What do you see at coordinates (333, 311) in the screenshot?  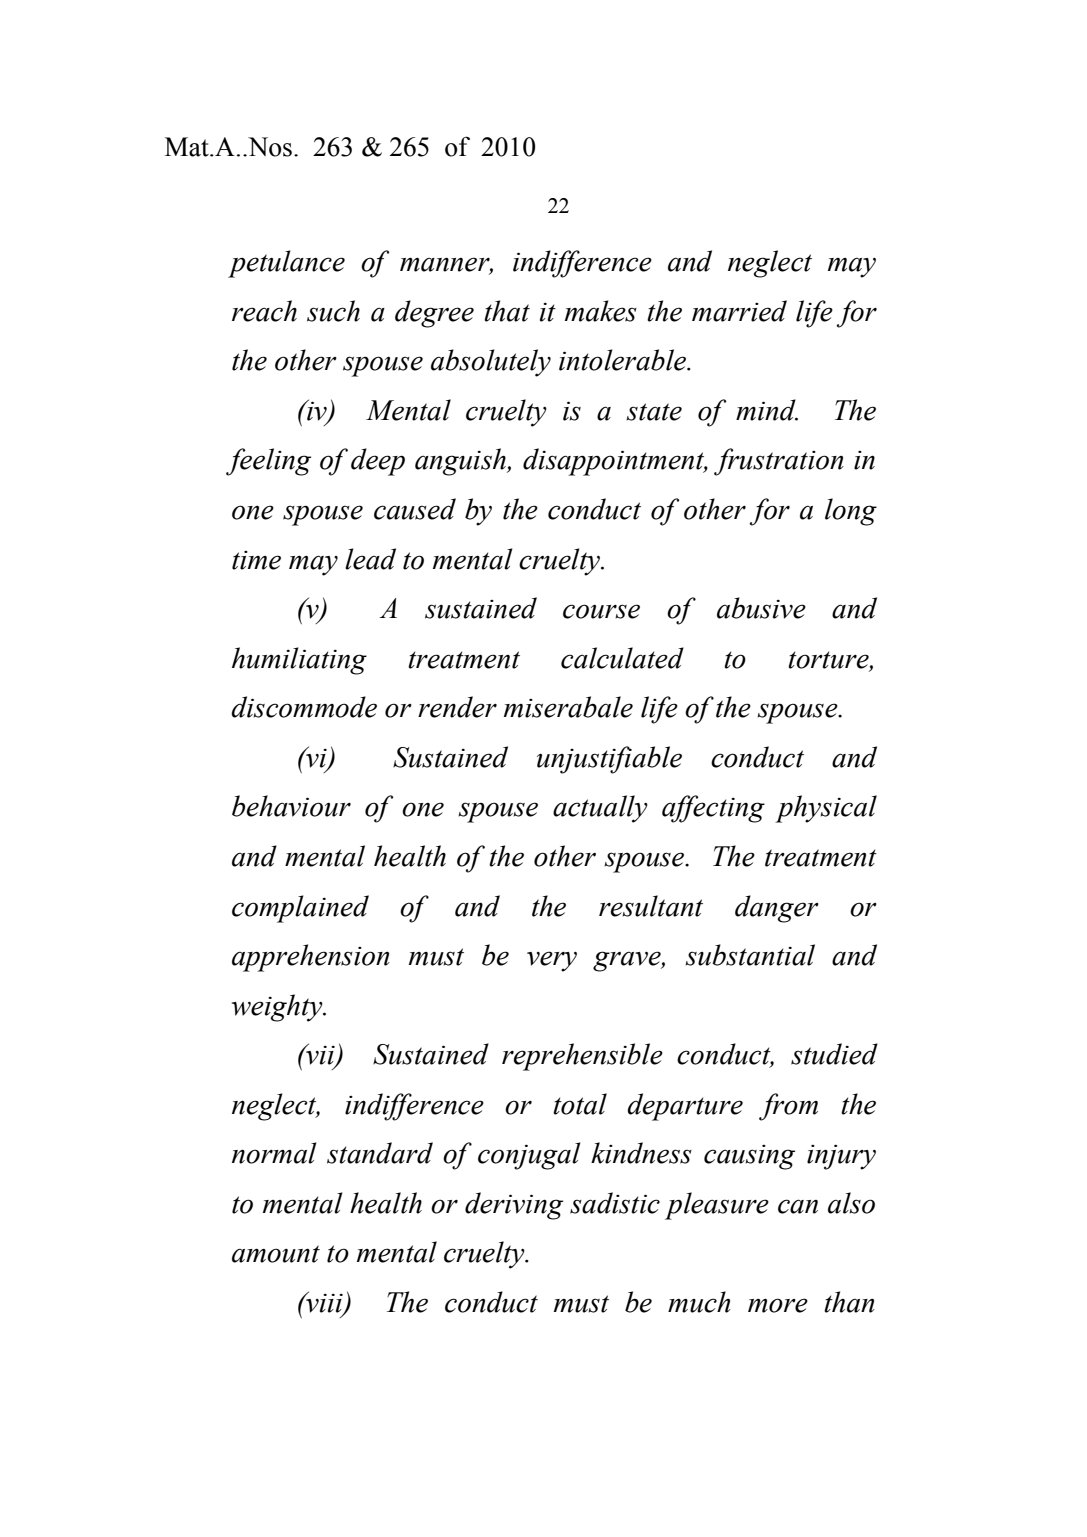 I see `such` at bounding box center [333, 311].
